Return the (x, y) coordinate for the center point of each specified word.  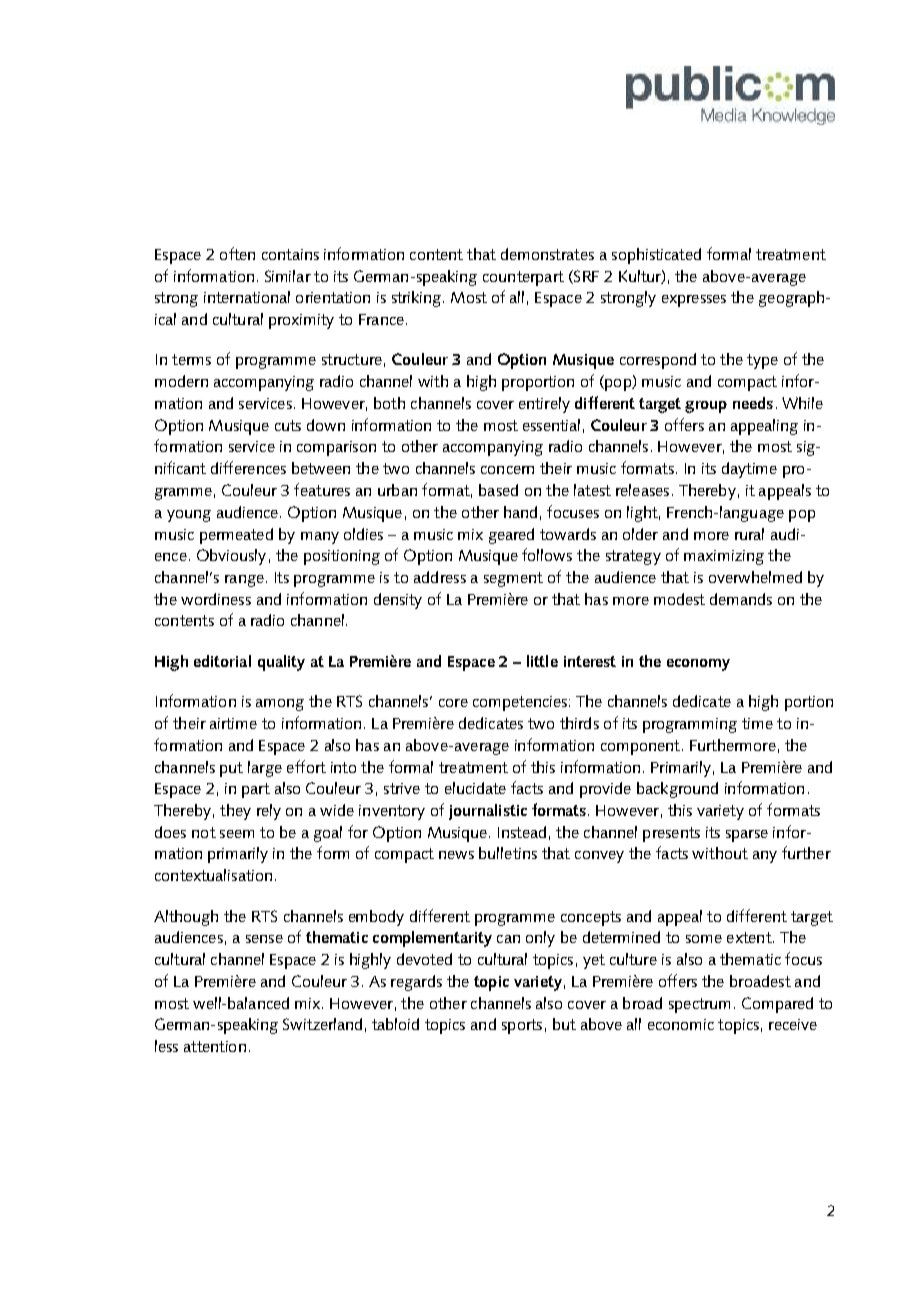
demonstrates (547, 254)
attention (215, 1046)
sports (522, 1026)
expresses (694, 301)
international (247, 297)
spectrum (699, 1005)
